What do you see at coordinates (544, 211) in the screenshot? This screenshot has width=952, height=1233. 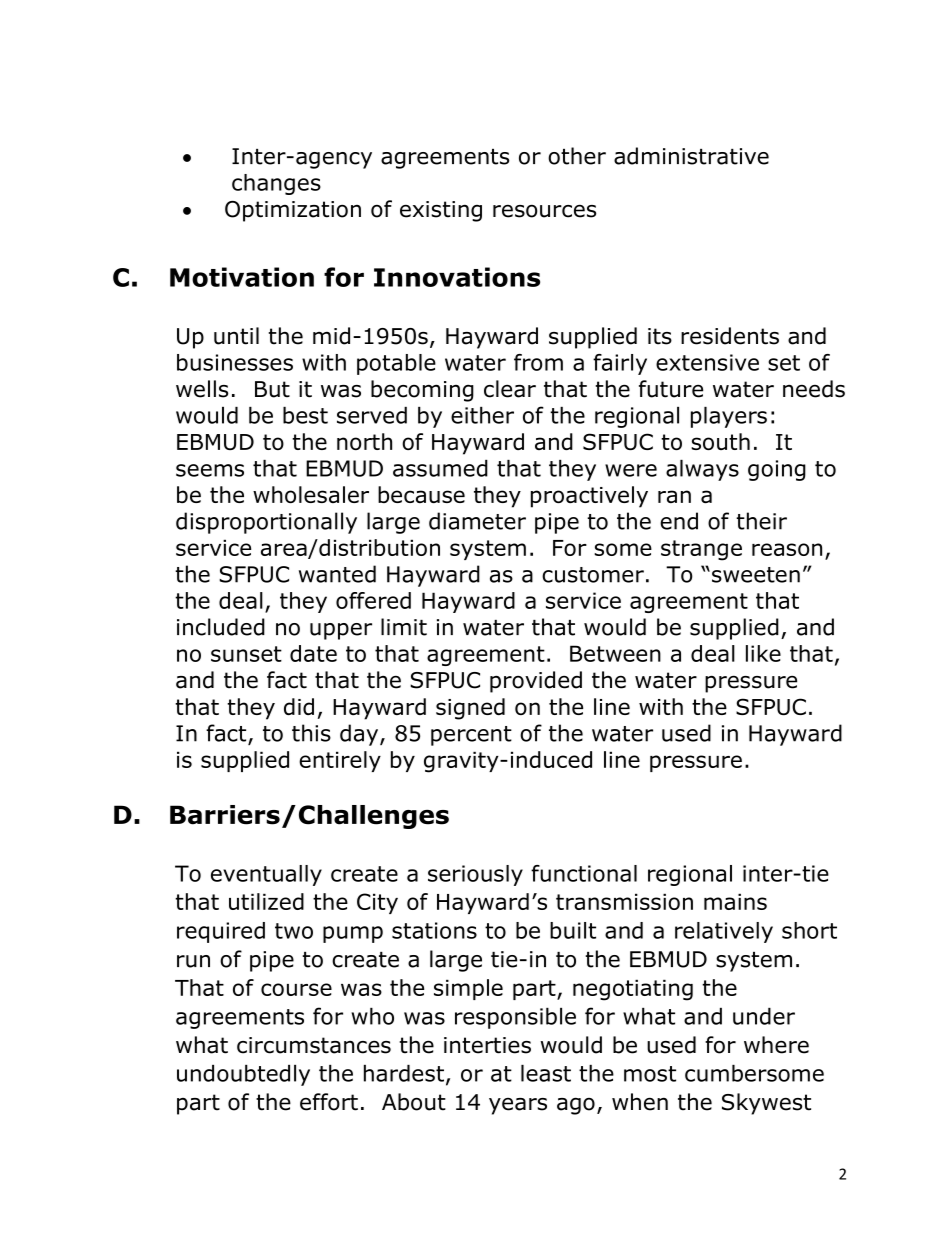 I see `resources` at bounding box center [544, 211].
